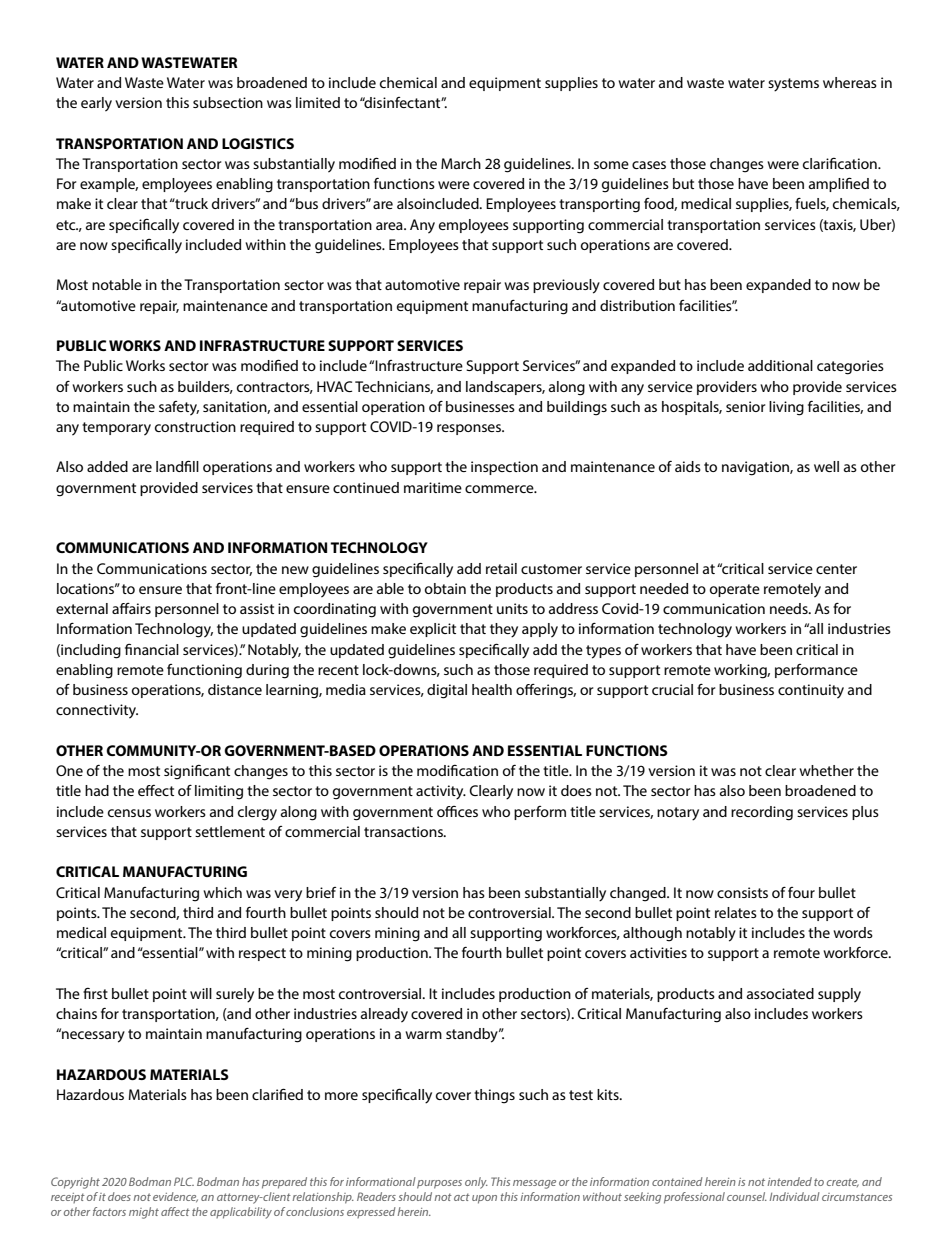  Describe the element at coordinates (228, 102) in the page. I see `subsection` at that location.
